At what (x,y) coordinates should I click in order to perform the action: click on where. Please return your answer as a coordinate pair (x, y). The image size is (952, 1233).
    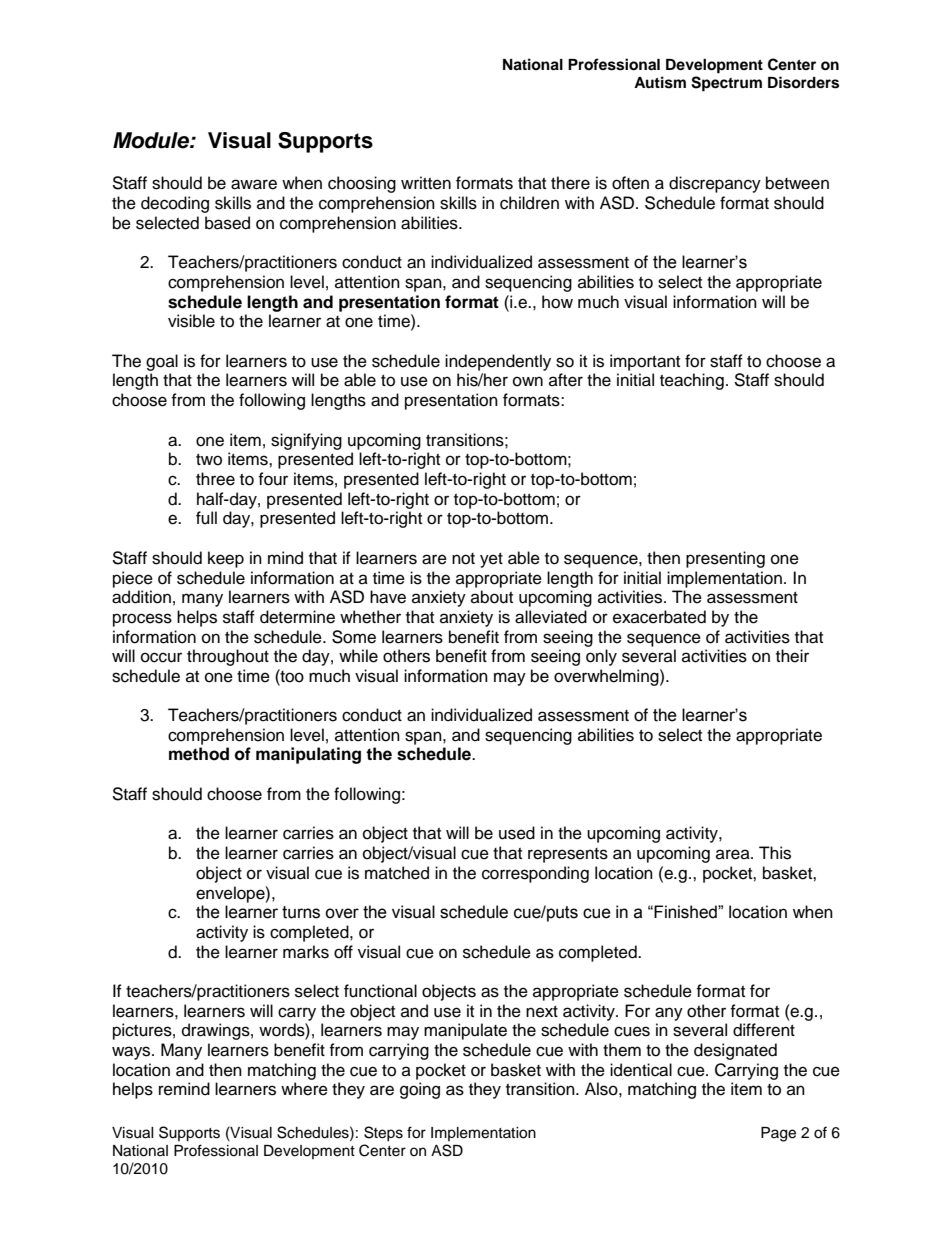
    Looking at the image, I should click on (304, 1089).
